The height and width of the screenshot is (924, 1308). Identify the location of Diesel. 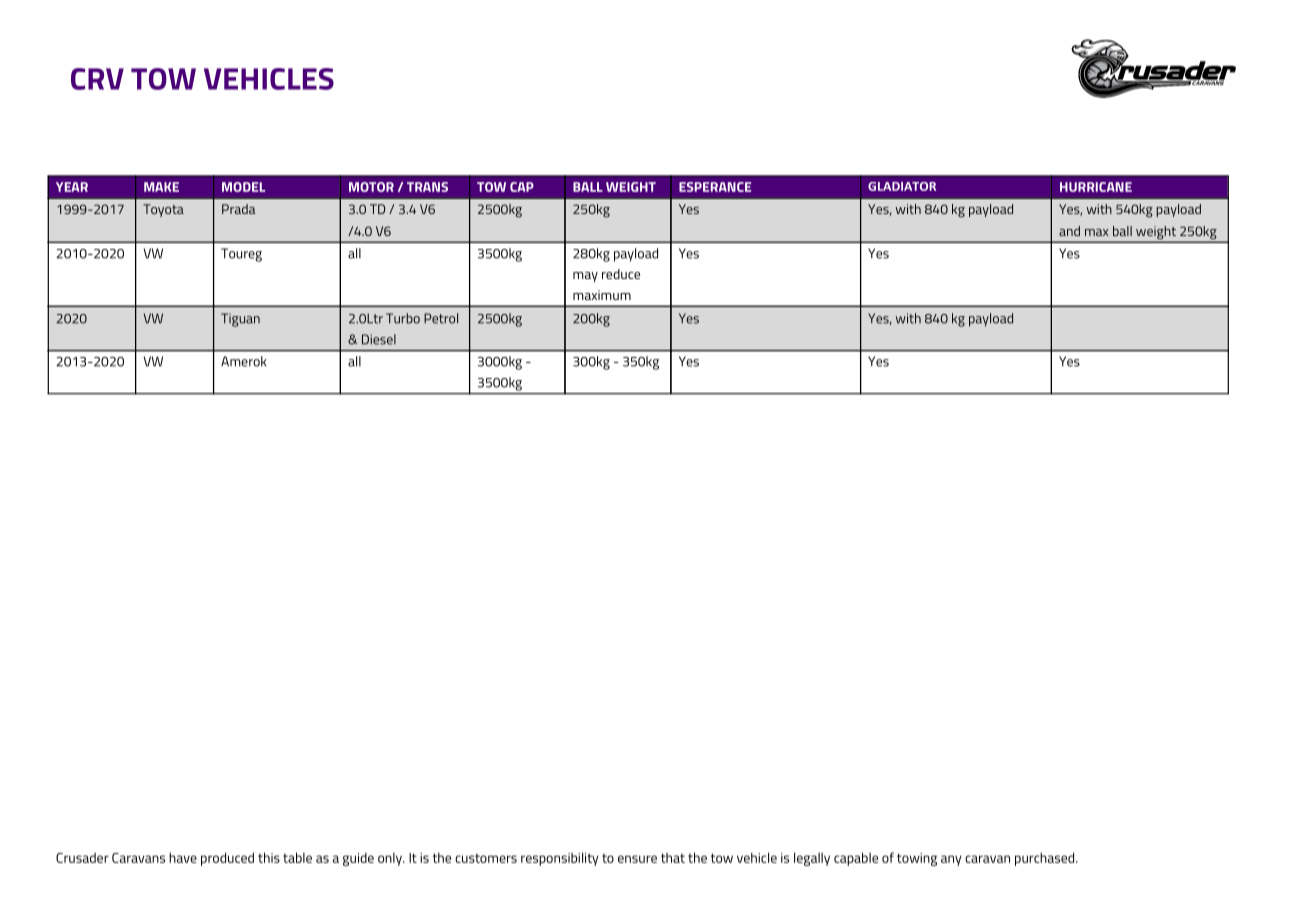
(379, 339).
